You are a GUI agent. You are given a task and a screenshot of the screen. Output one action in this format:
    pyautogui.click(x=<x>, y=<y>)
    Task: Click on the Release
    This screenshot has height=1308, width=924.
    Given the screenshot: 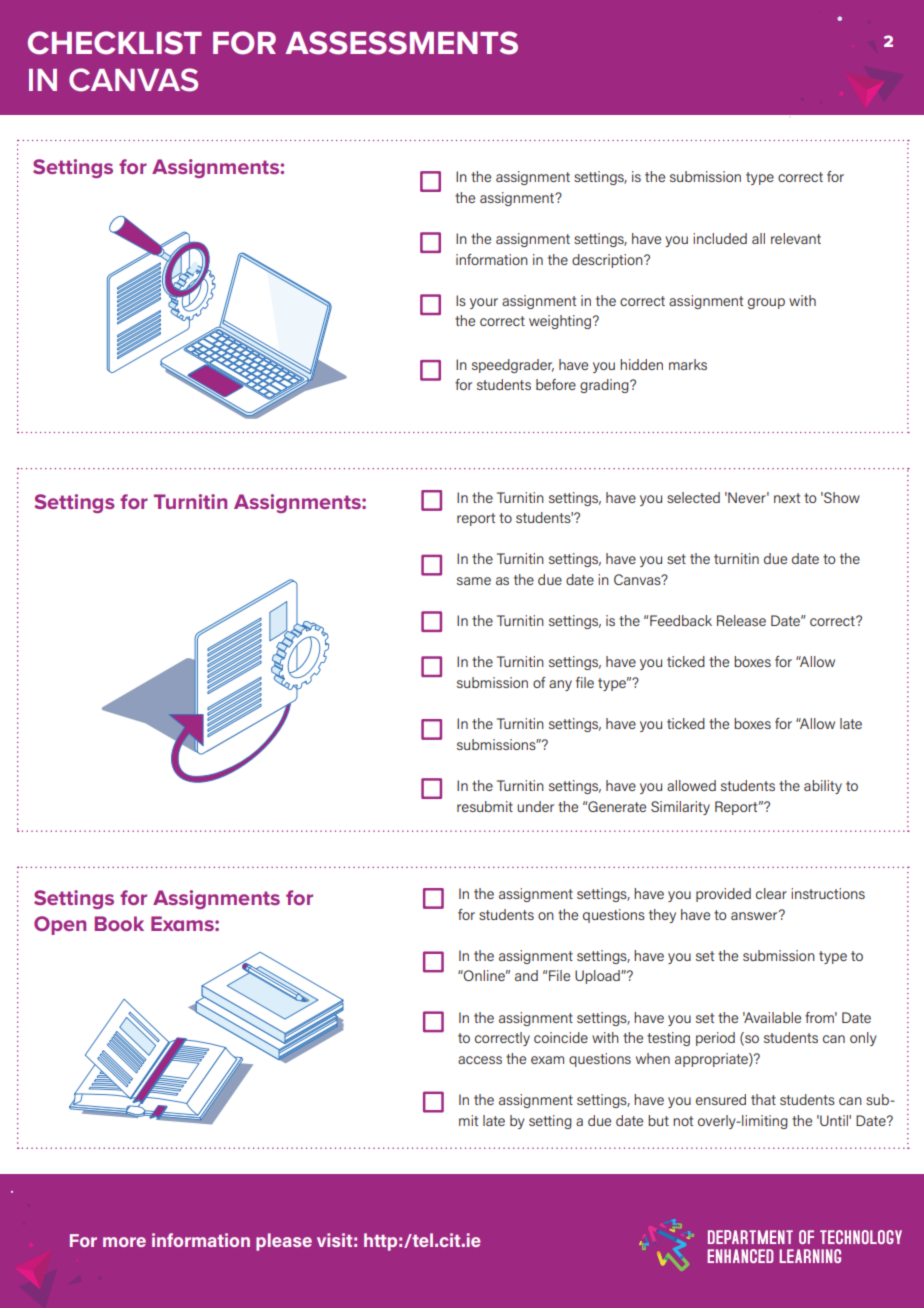 What is the action you would take?
    pyautogui.click(x=741, y=620)
